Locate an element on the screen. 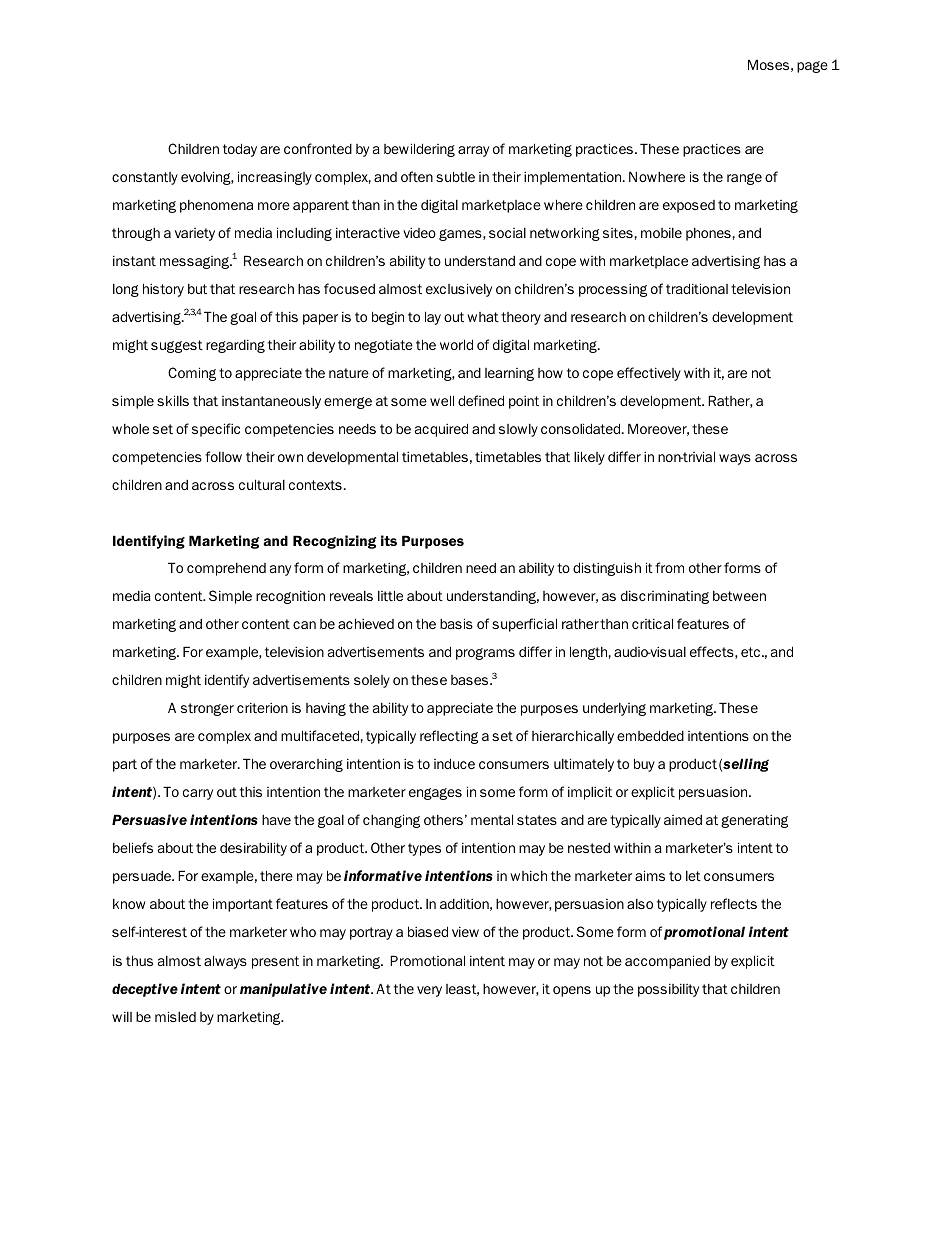 The width and height of the screenshot is (952, 1233). follow is located at coordinates (223, 456).
